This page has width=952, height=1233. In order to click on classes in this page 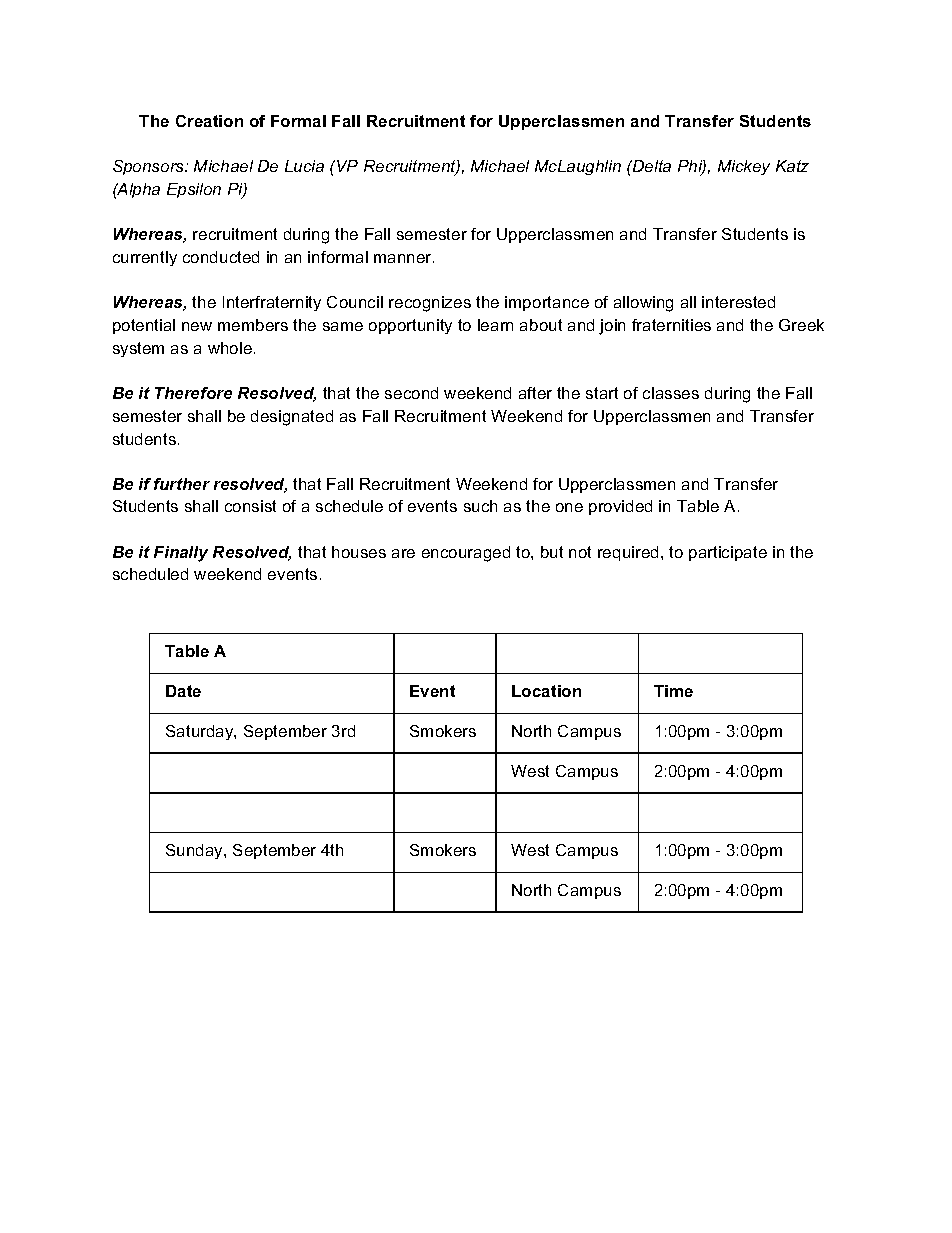, I will do `click(671, 393)`.
